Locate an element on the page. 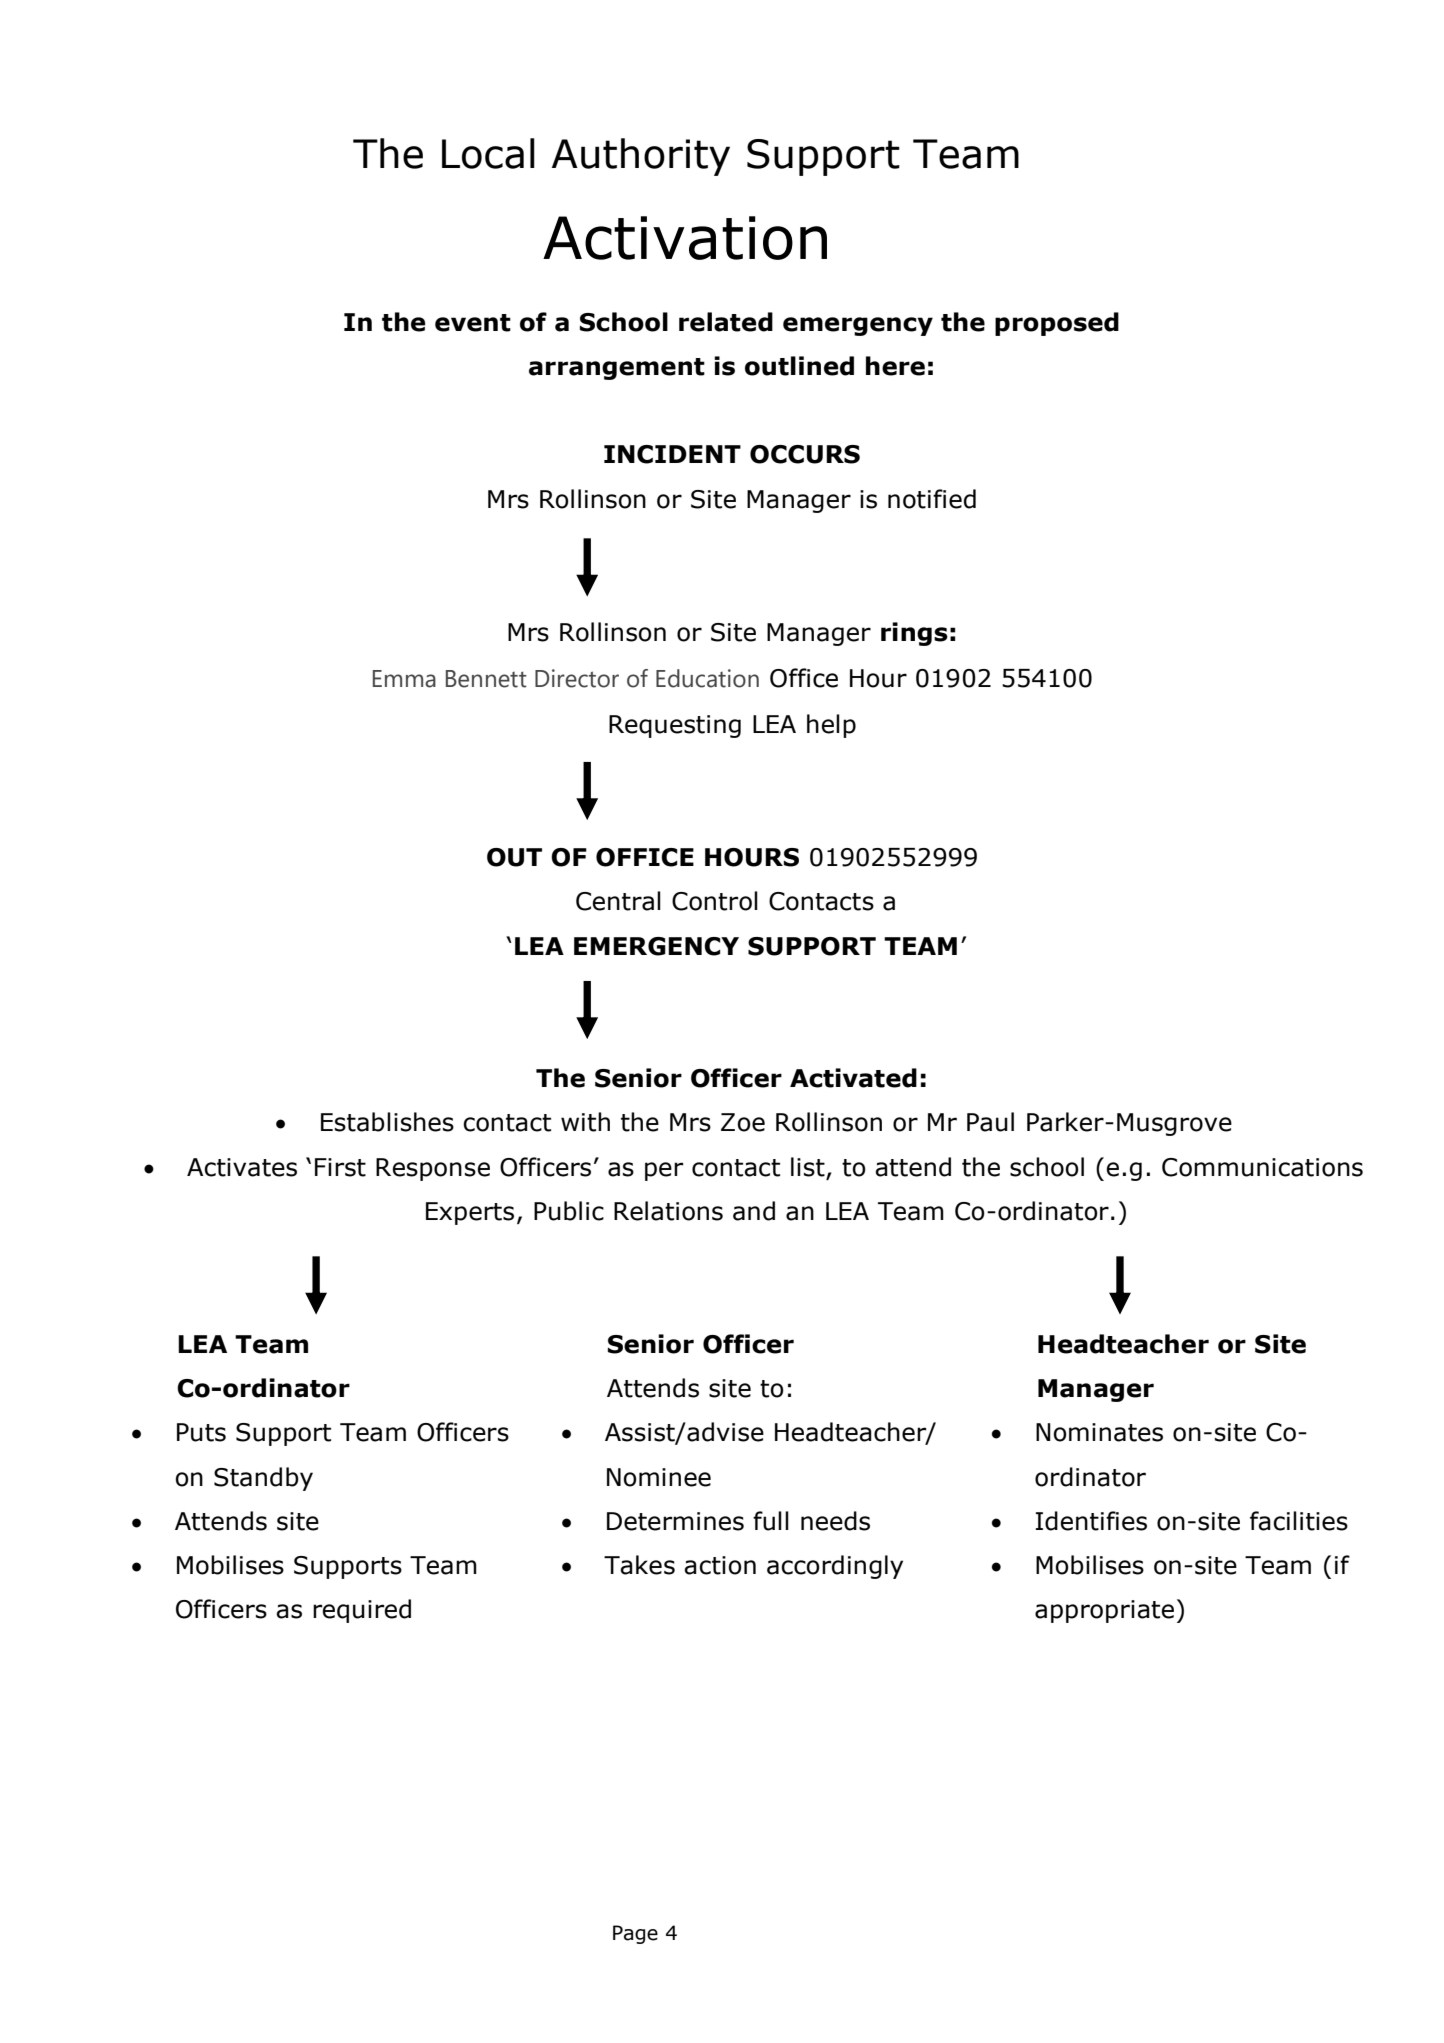  Puts is located at coordinates (201, 1432).
